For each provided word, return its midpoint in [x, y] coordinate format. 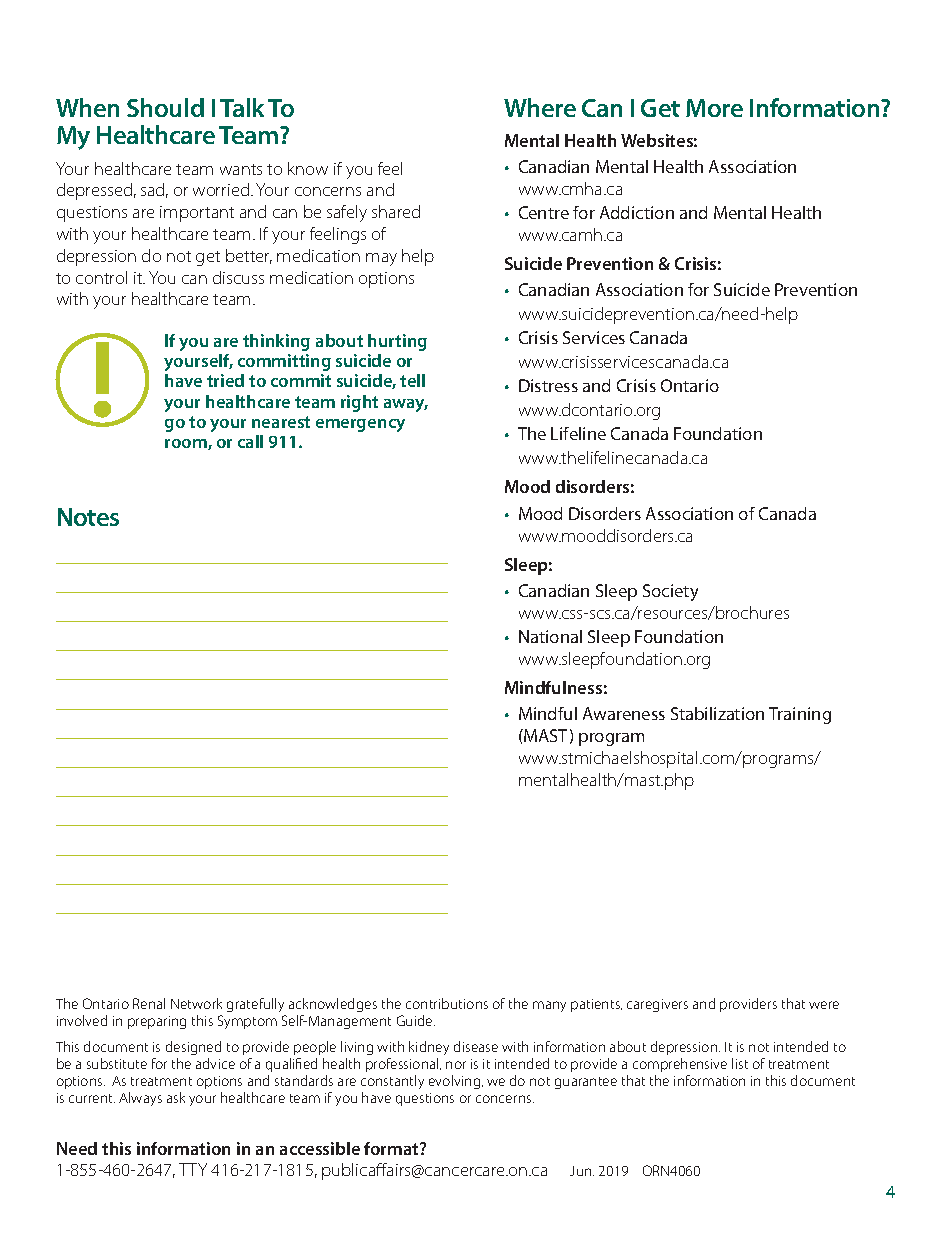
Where [540, 107]
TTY [193, 1169]
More [714, 108]
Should [165, 107]
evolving [456, 1082]
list [740, 1063]
